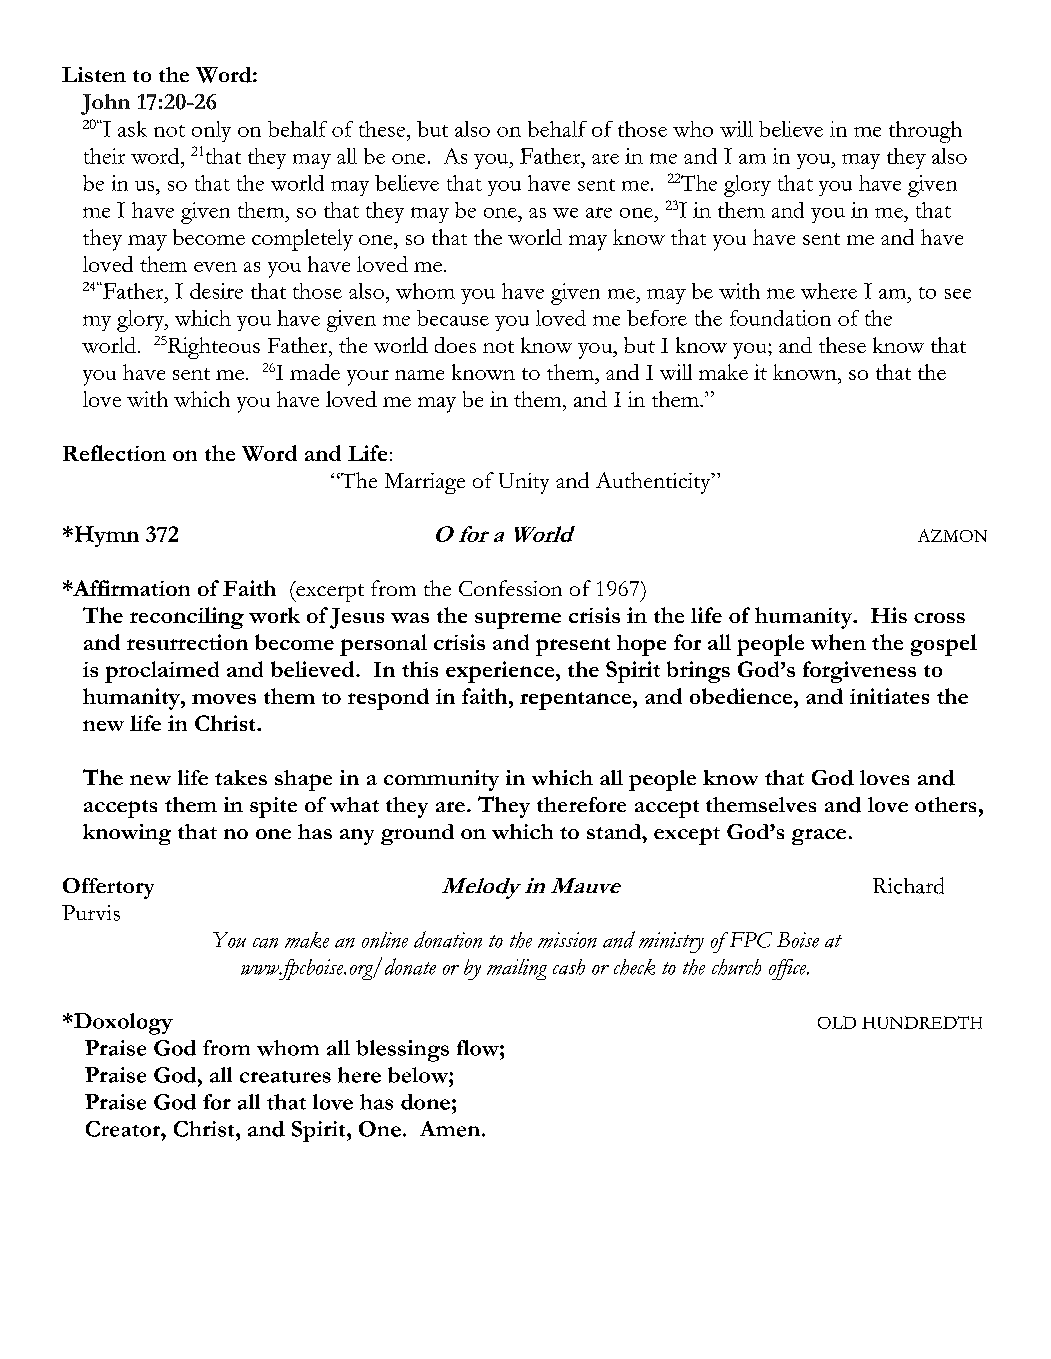 The height and width of the image is (1359, 1051). Describe the element at coordinates (615, 831) in the image. I see `stand` at that location.
